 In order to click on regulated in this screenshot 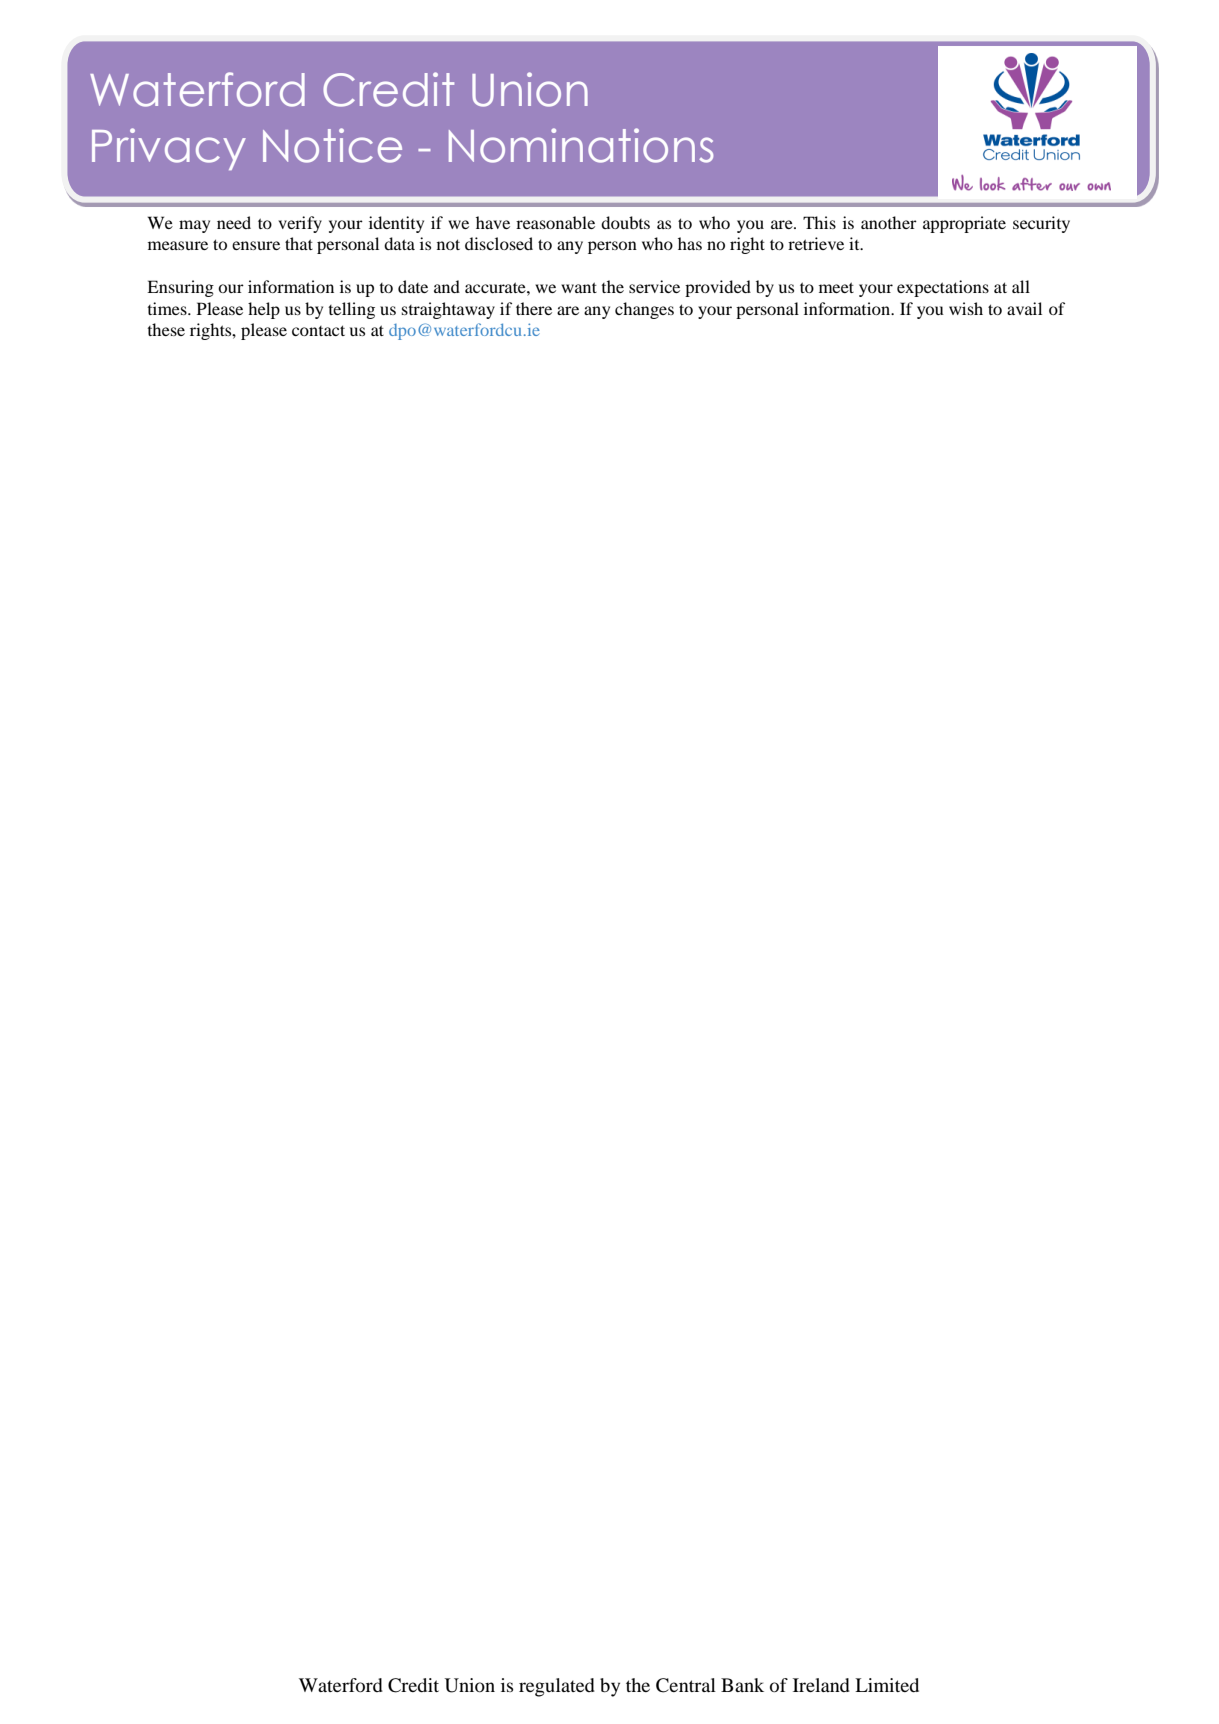, I will do `click(557, 1687)`.
